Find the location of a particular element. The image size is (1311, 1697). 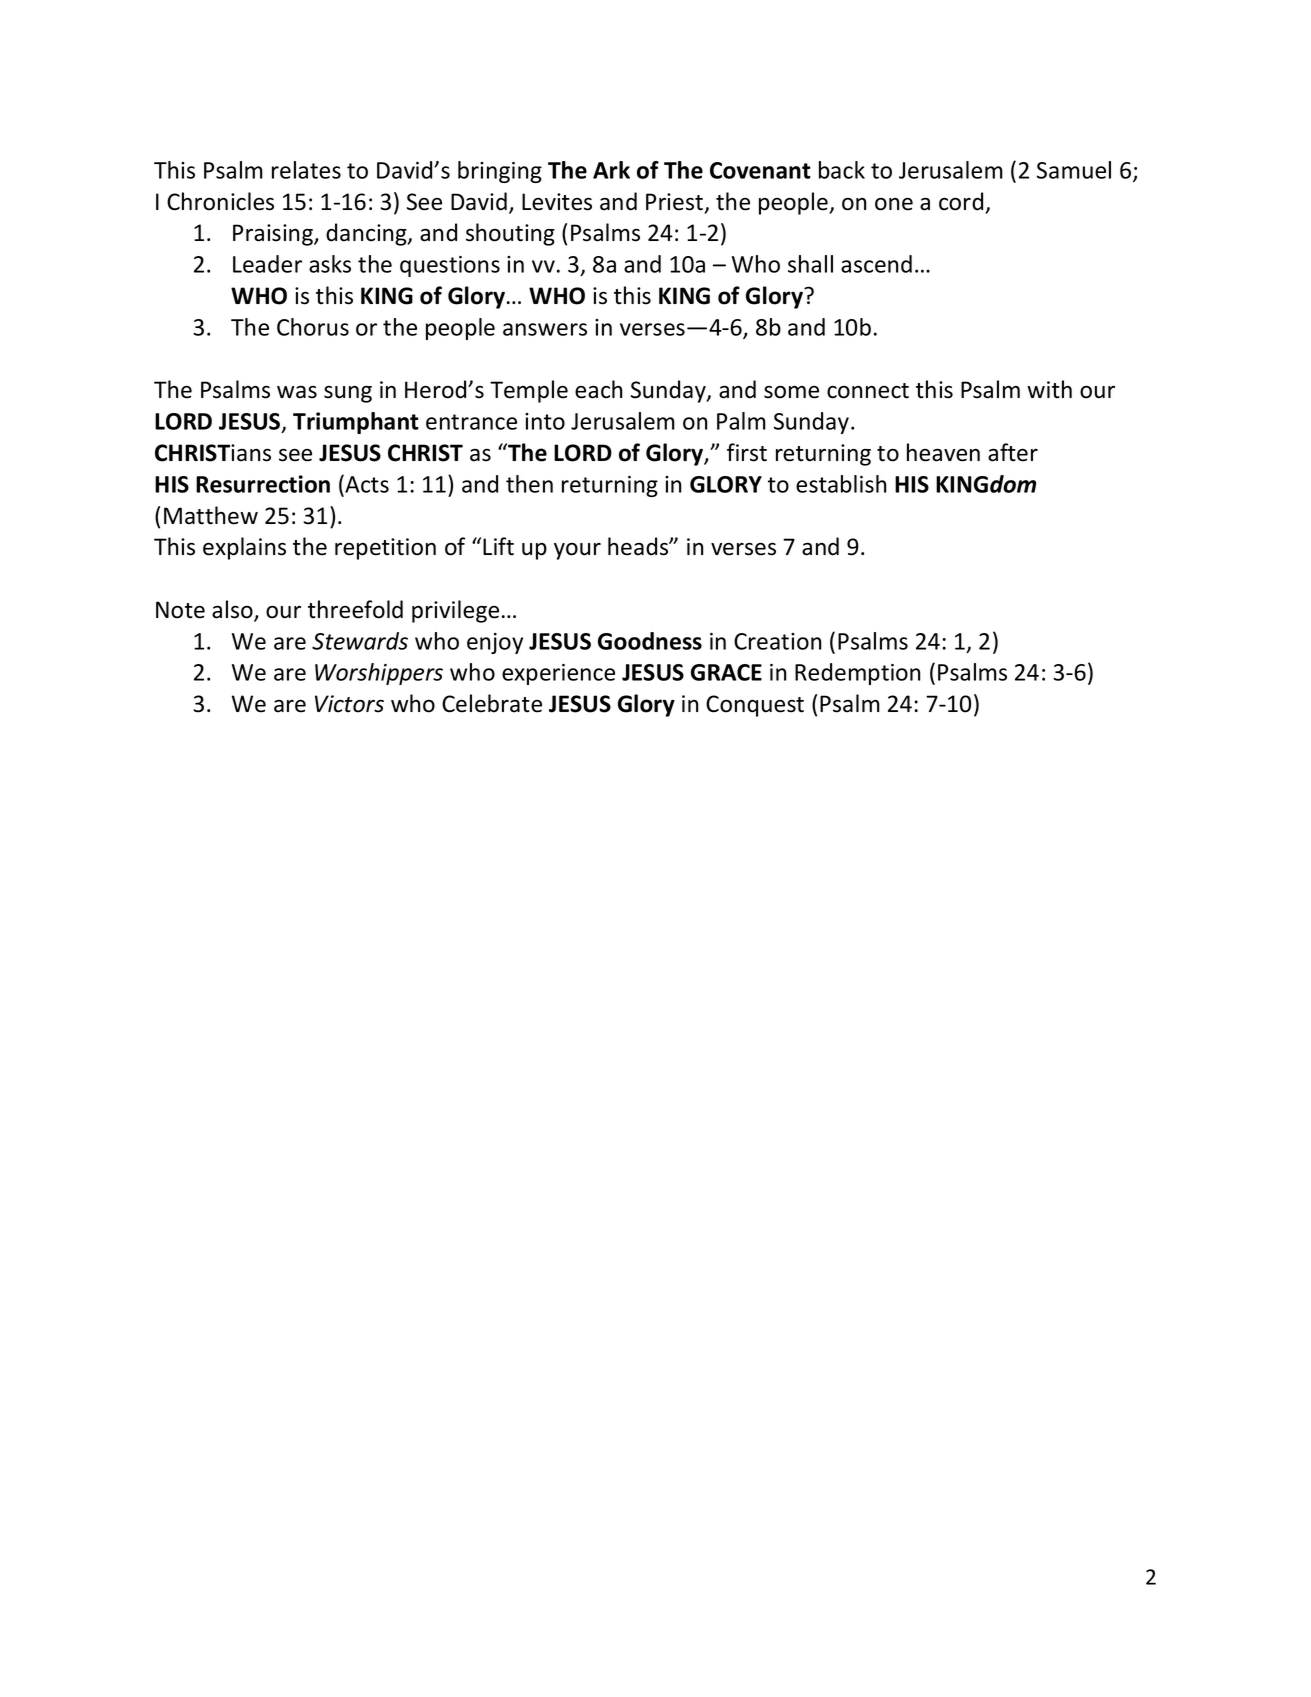

Victors is located at coordinates (349, 704).
